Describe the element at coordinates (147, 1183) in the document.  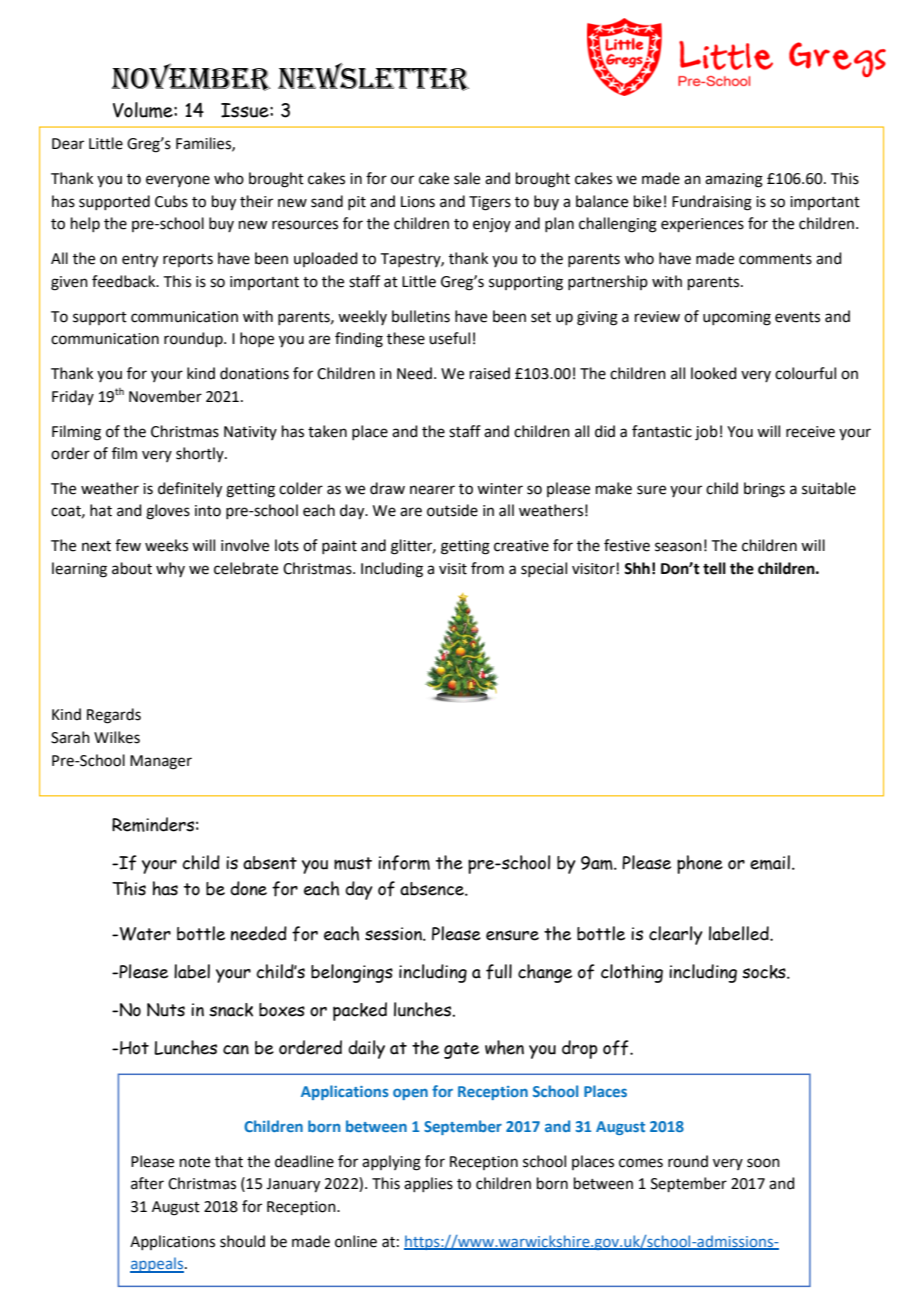
I see `after` at that location.
